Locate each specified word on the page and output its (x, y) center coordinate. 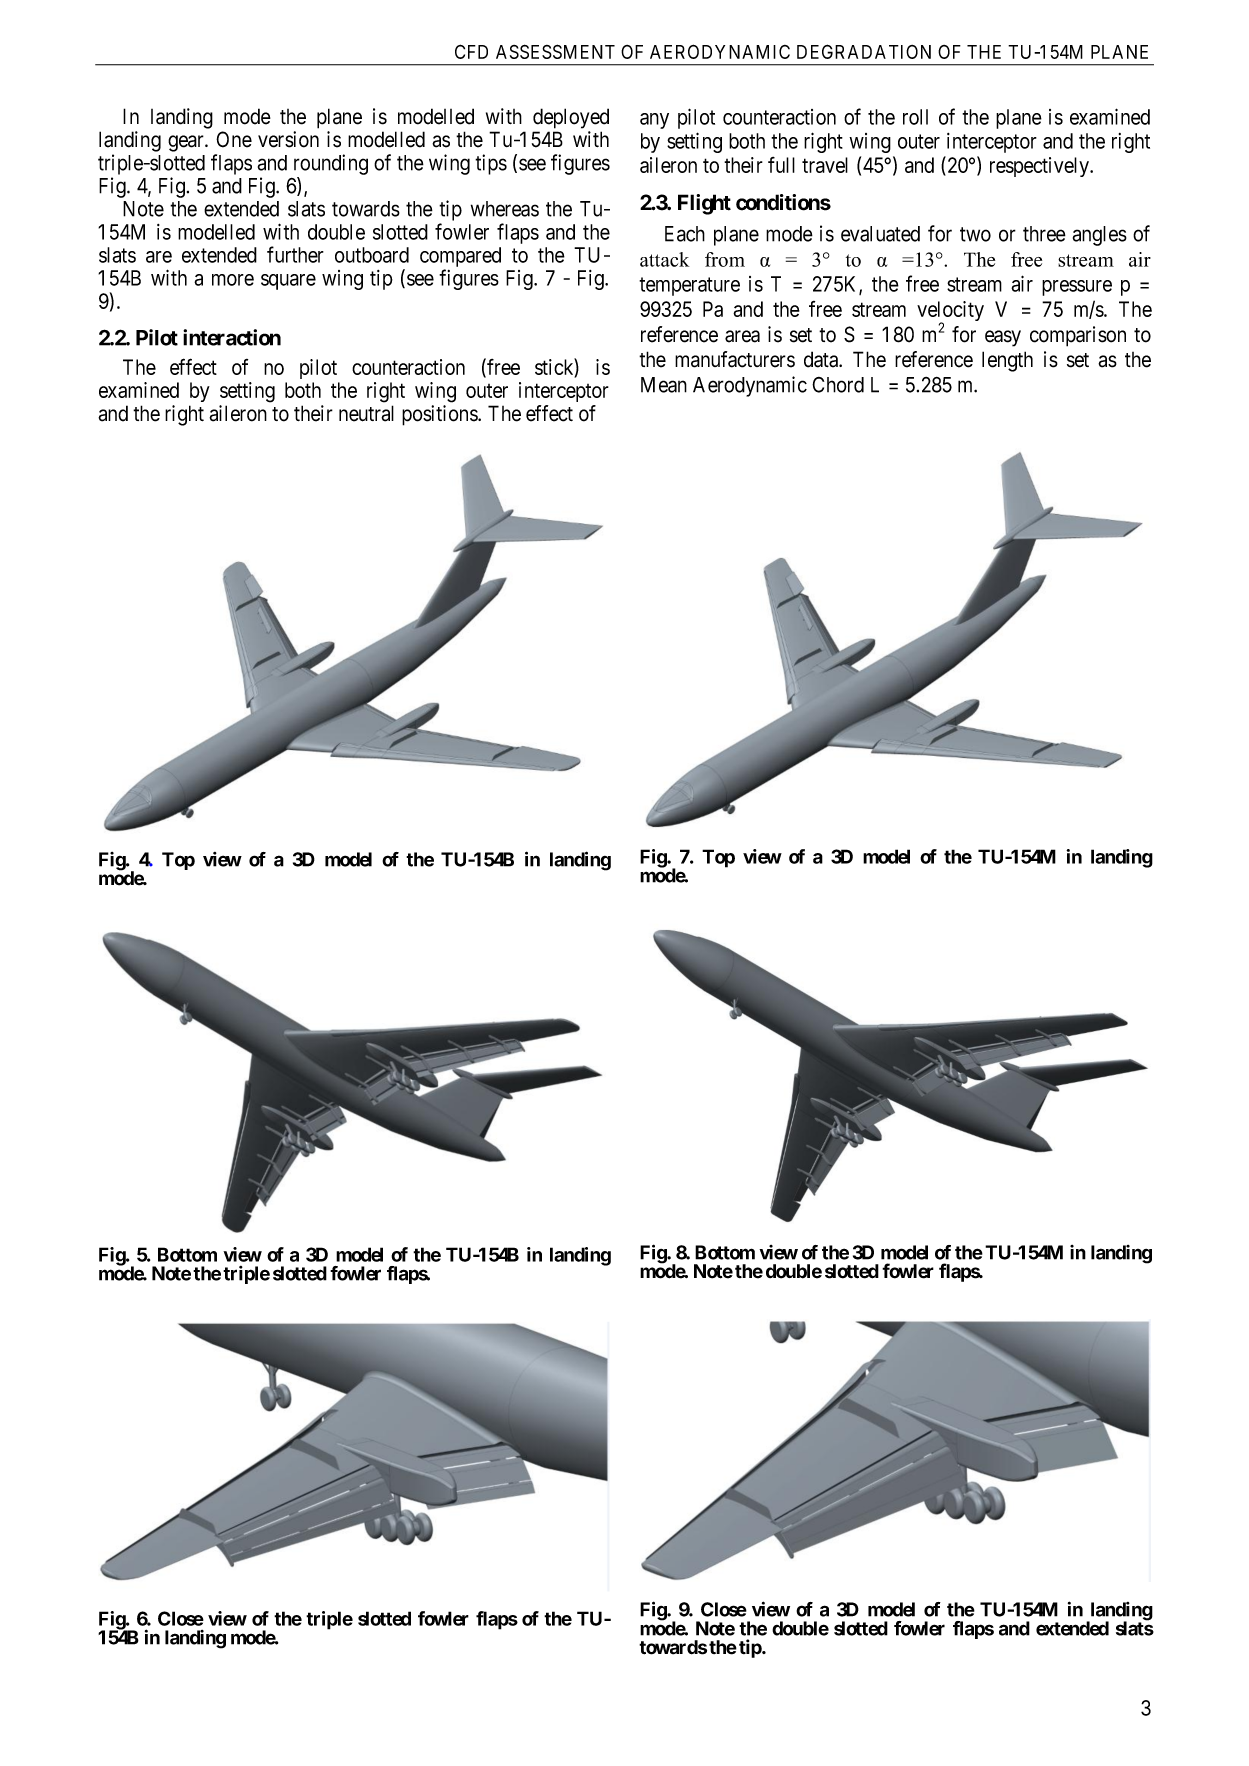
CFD (471, 51)
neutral (366, 413)
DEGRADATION (864, 51)
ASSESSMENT (555, 51)
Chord (838, 385)
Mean (664, 385)
